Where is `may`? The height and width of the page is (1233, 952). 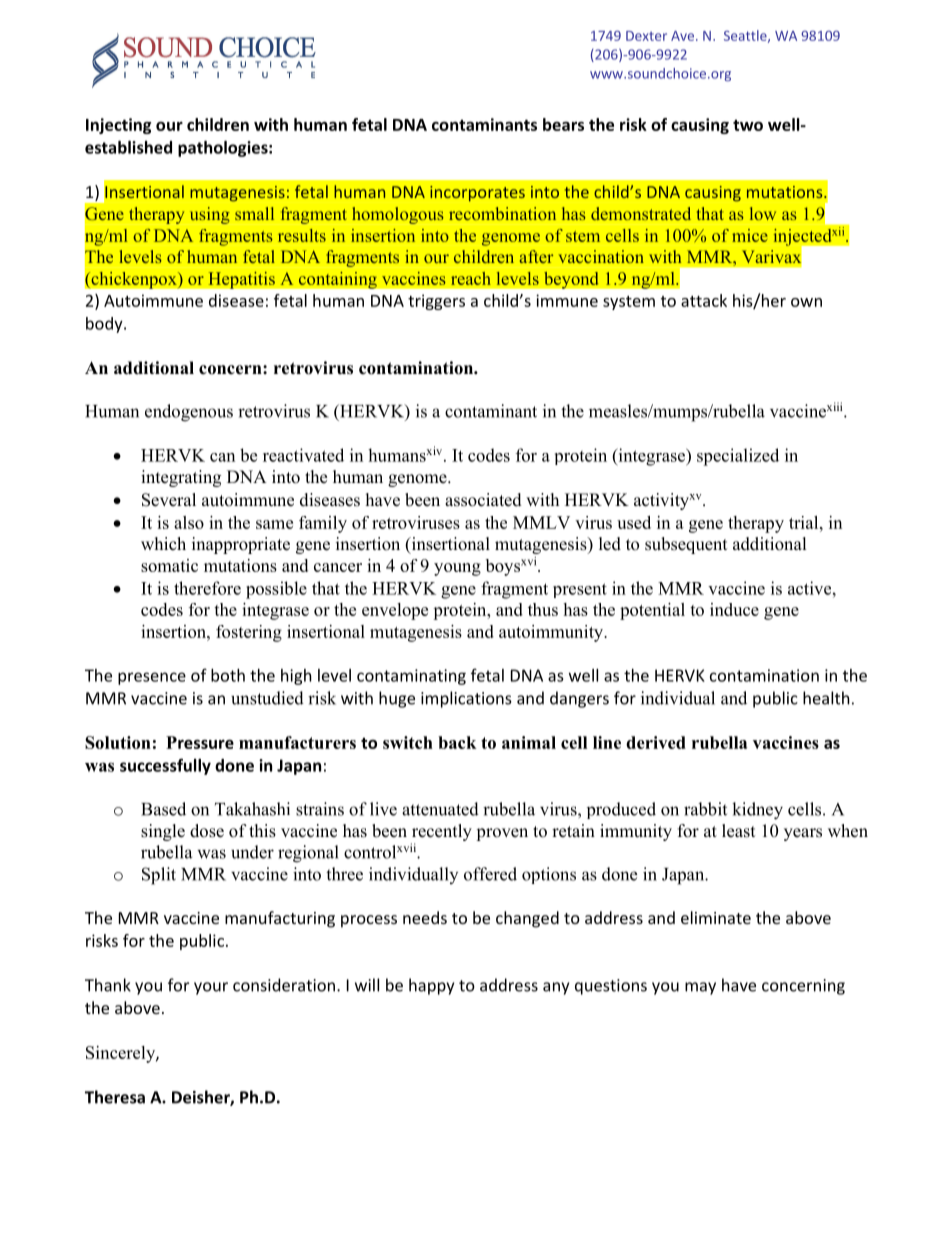
may is located at coordinates (700, 988).
